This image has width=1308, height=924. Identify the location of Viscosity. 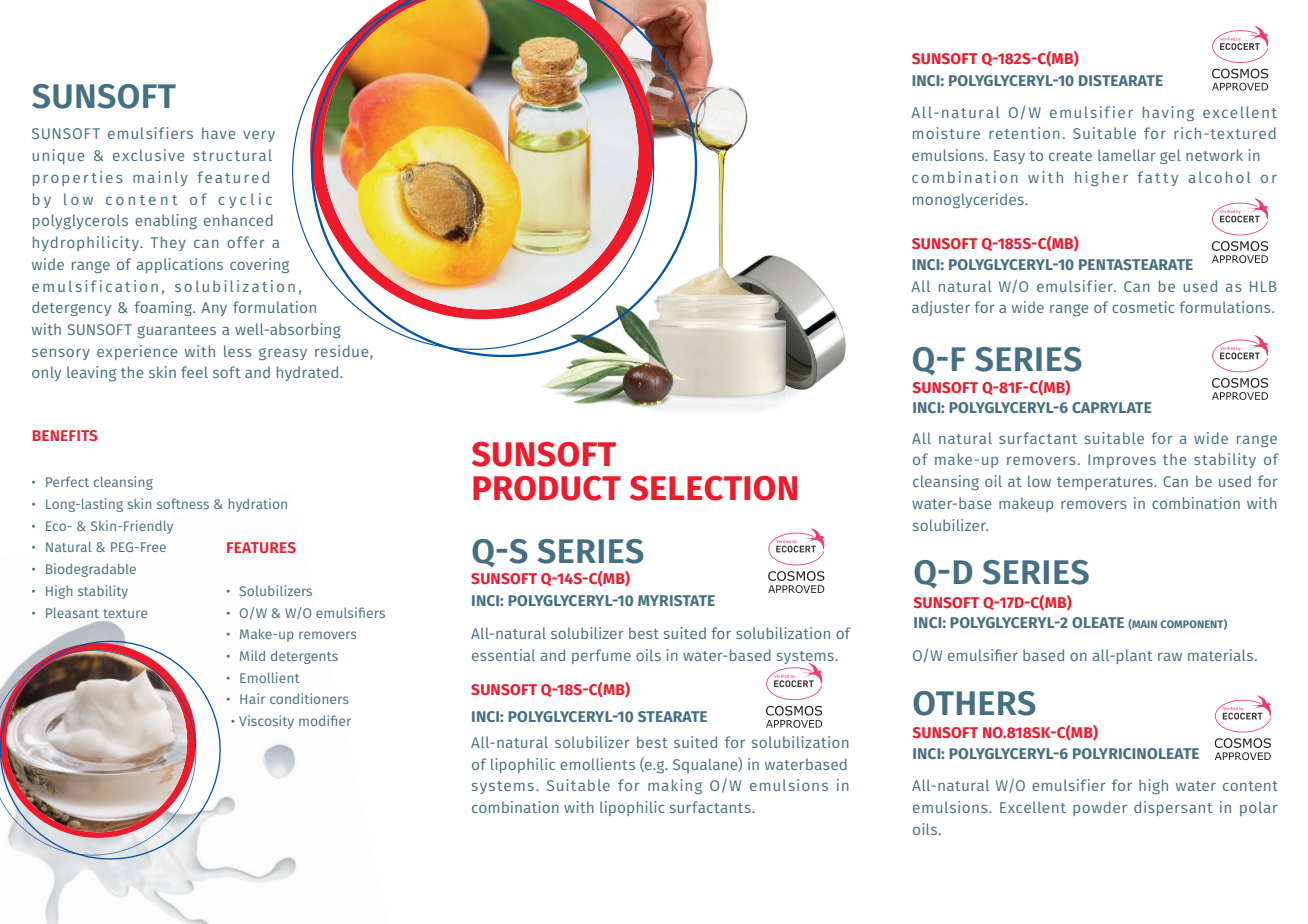
(266, 722).
